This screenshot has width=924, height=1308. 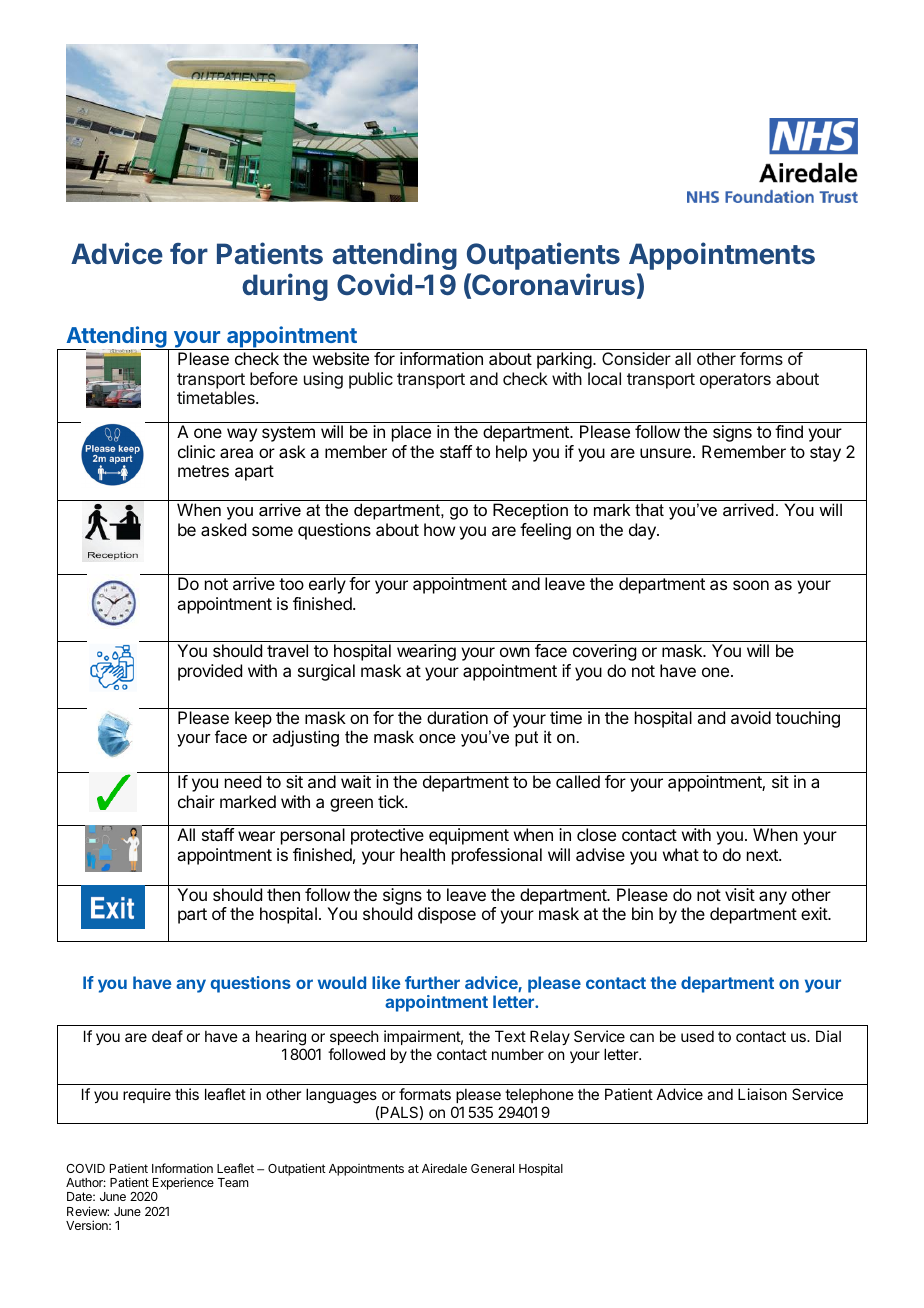 What do you see at coordinates (233, 1182) in the screenshot?
I see `Team` at bounding box center [233, 1182].
